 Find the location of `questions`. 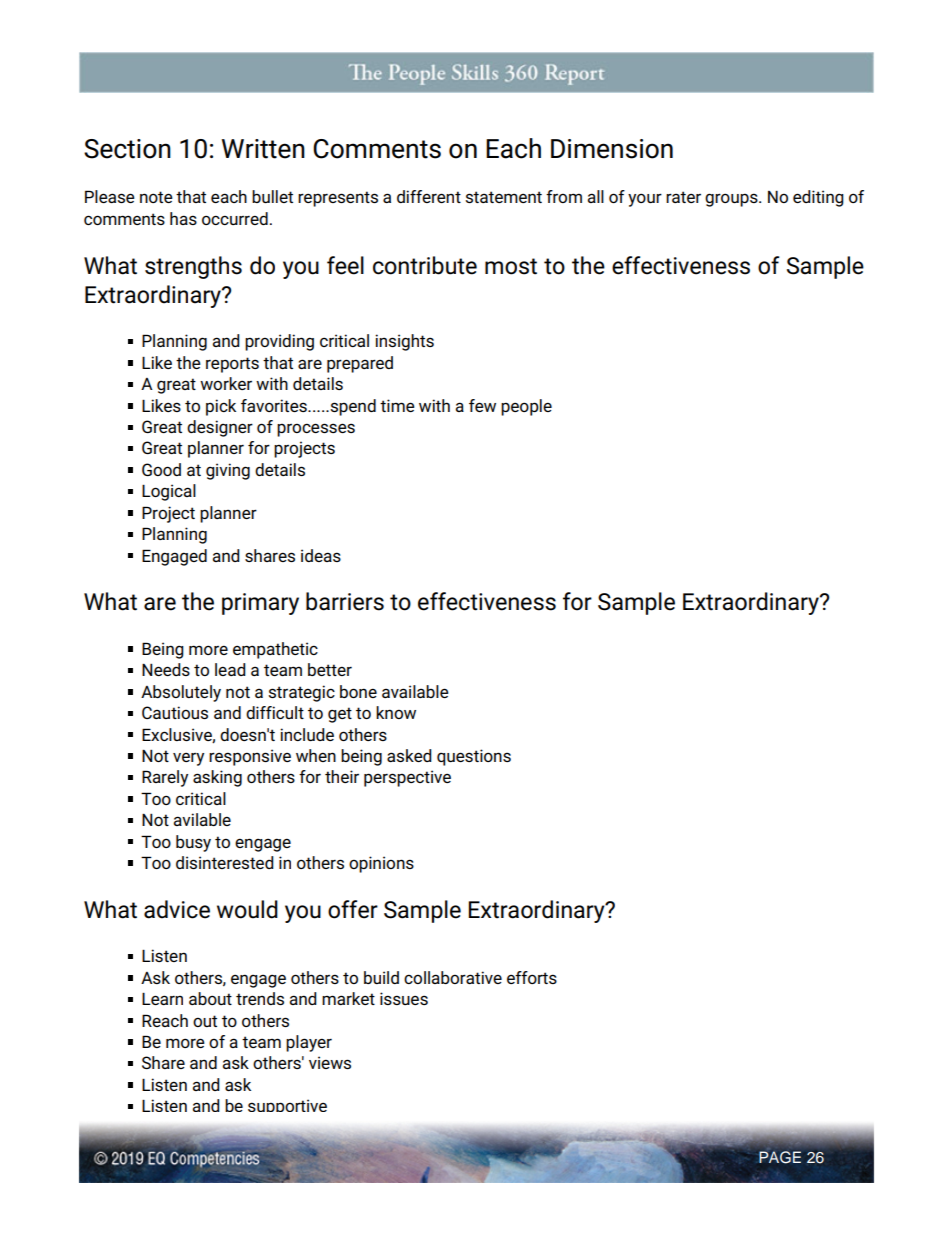

questions is located at coordinates (474, 757).
